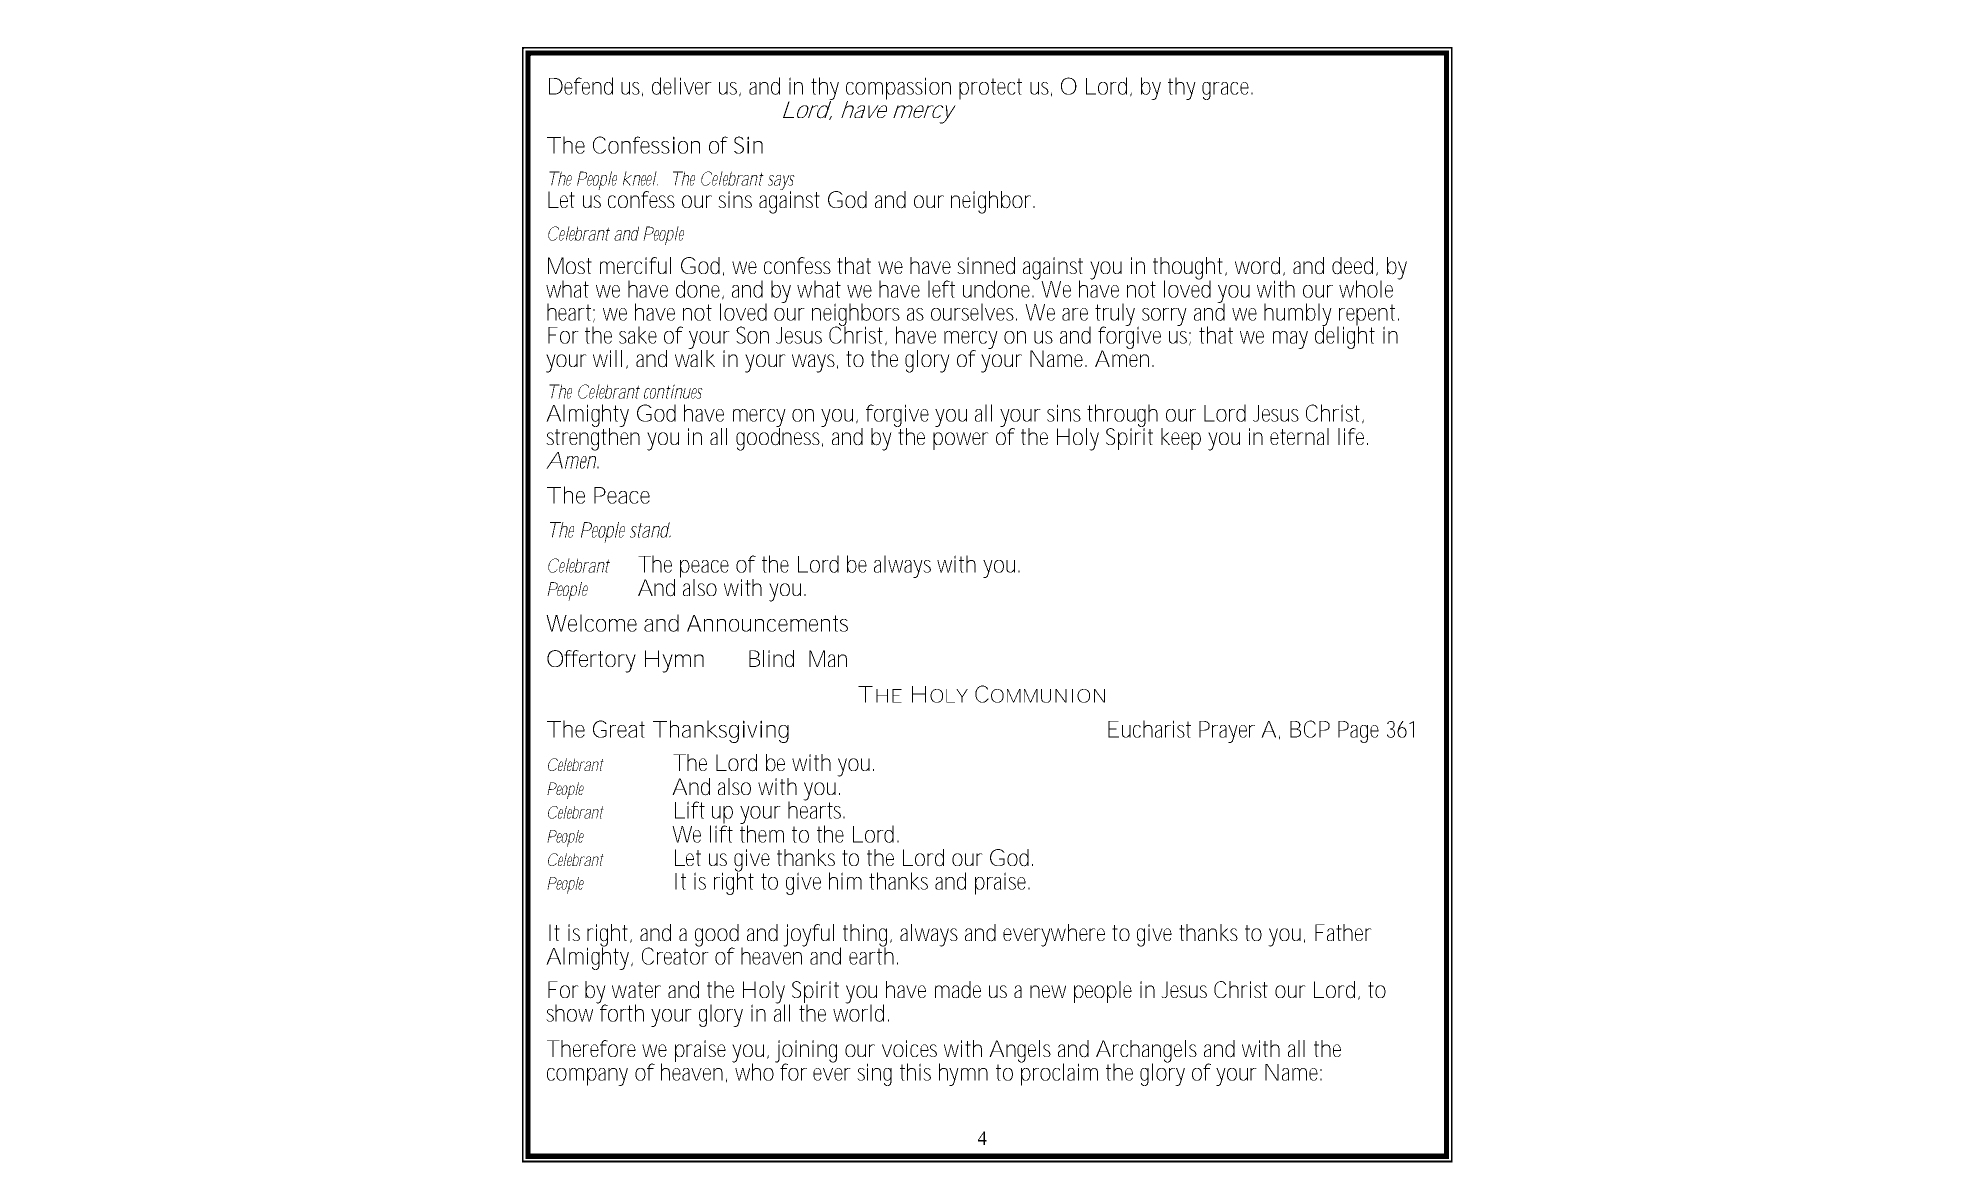  Describe the element at coordinates (682, 86) in the screenshot. I see `deliver` at that location.
